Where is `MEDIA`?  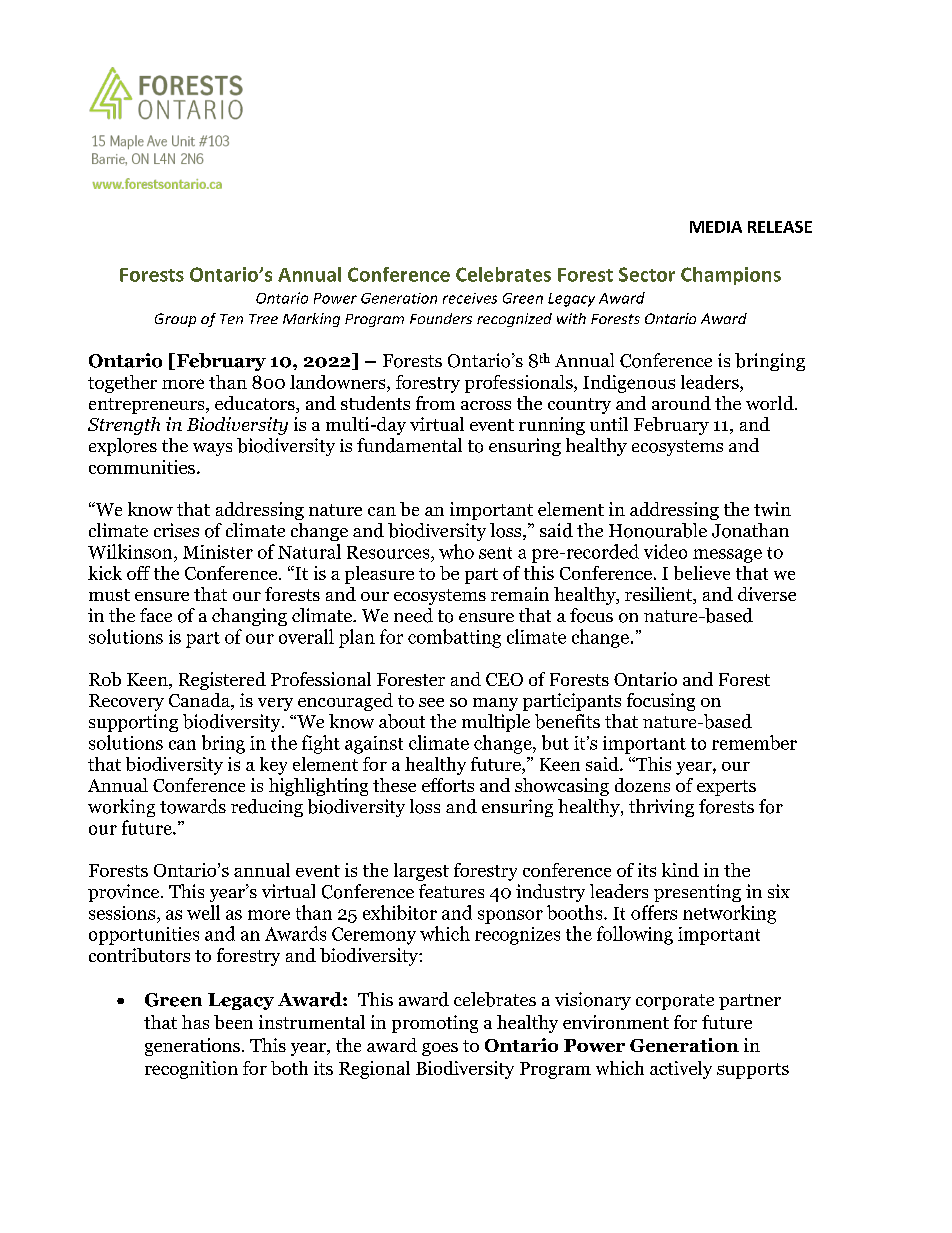 MEDIA is located at coordinates (716, 227).
